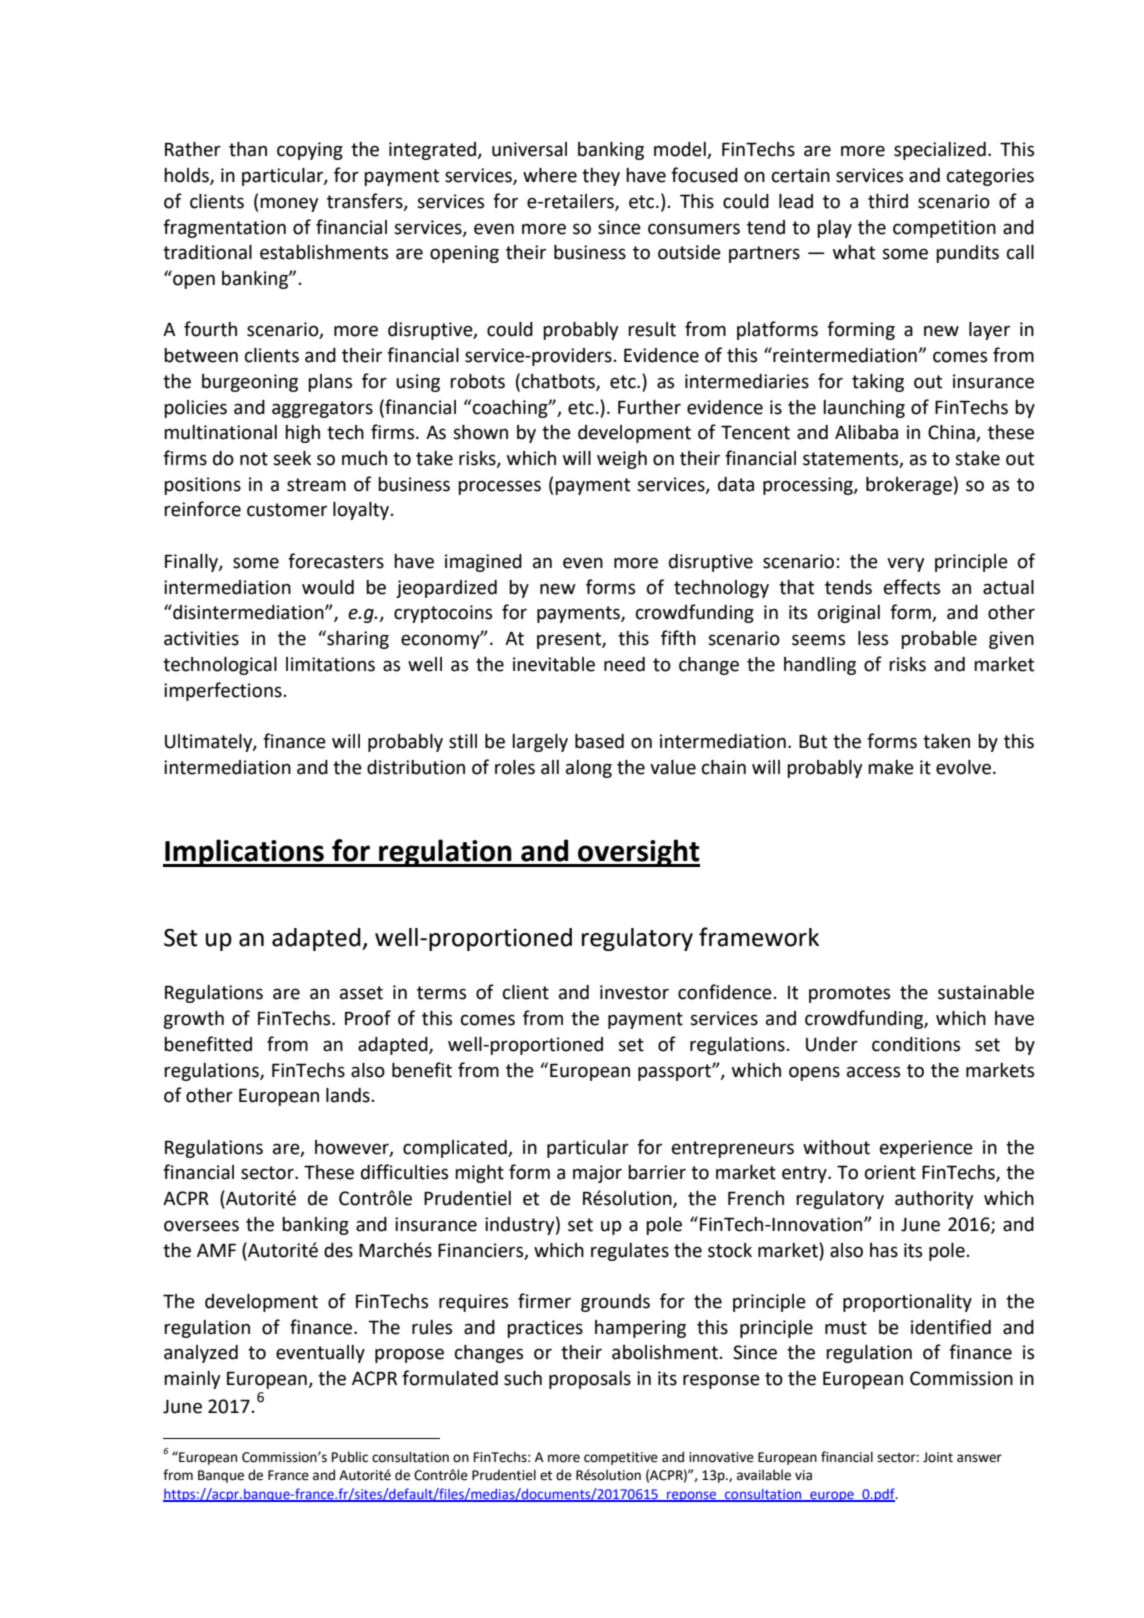 The width and height of the screenshot is (1144, 1618). I want to click on they, so click(601, 177).
